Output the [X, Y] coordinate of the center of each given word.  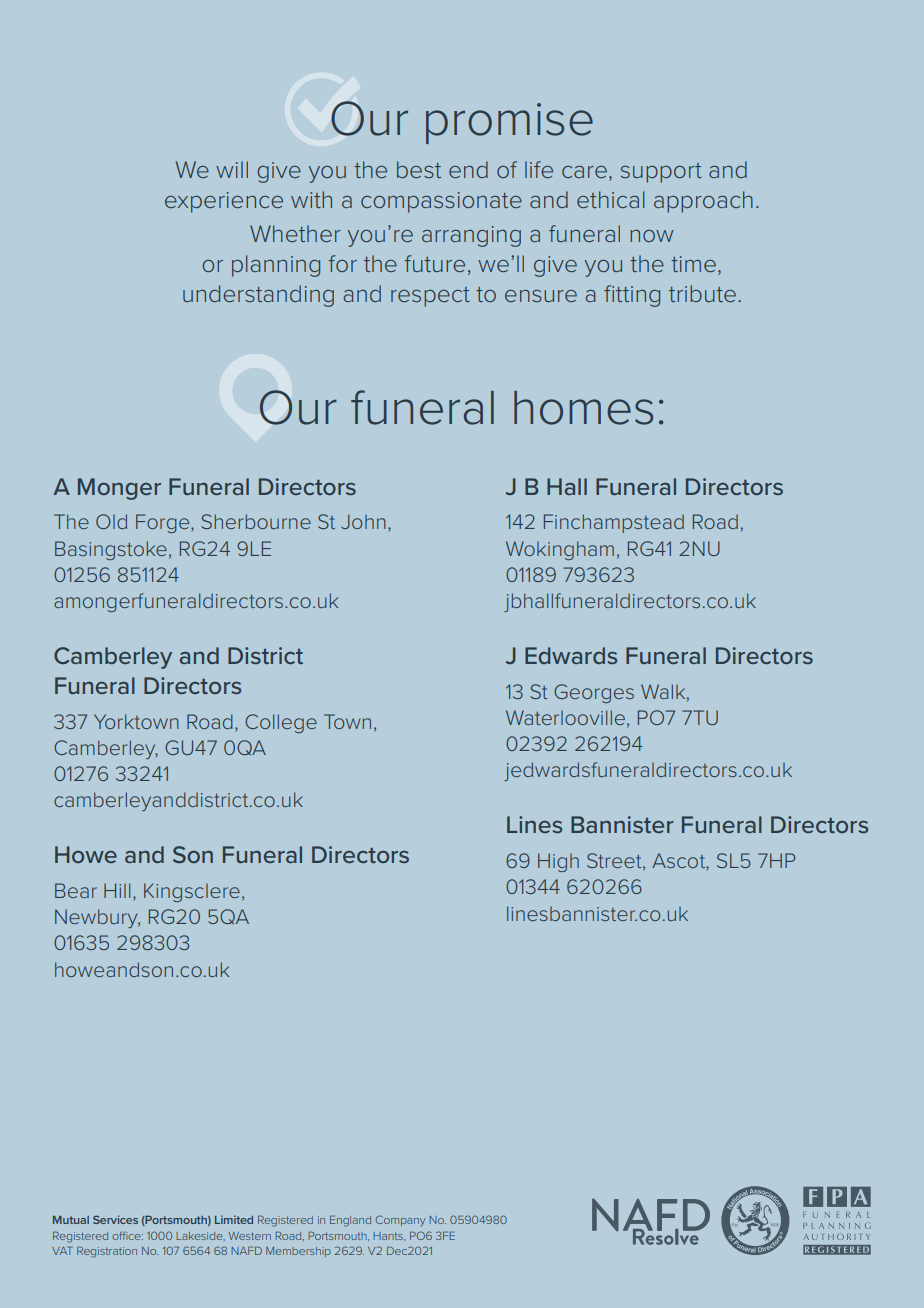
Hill [117, 890]
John [363, 521]
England [350, 1221]
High [558, 862]
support [661, 173]
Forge [164, 523]
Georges [594, 693]
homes [583, 408]
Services [115, 1219]
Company [401, 1220]
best [419, 169]
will [232, 169]
